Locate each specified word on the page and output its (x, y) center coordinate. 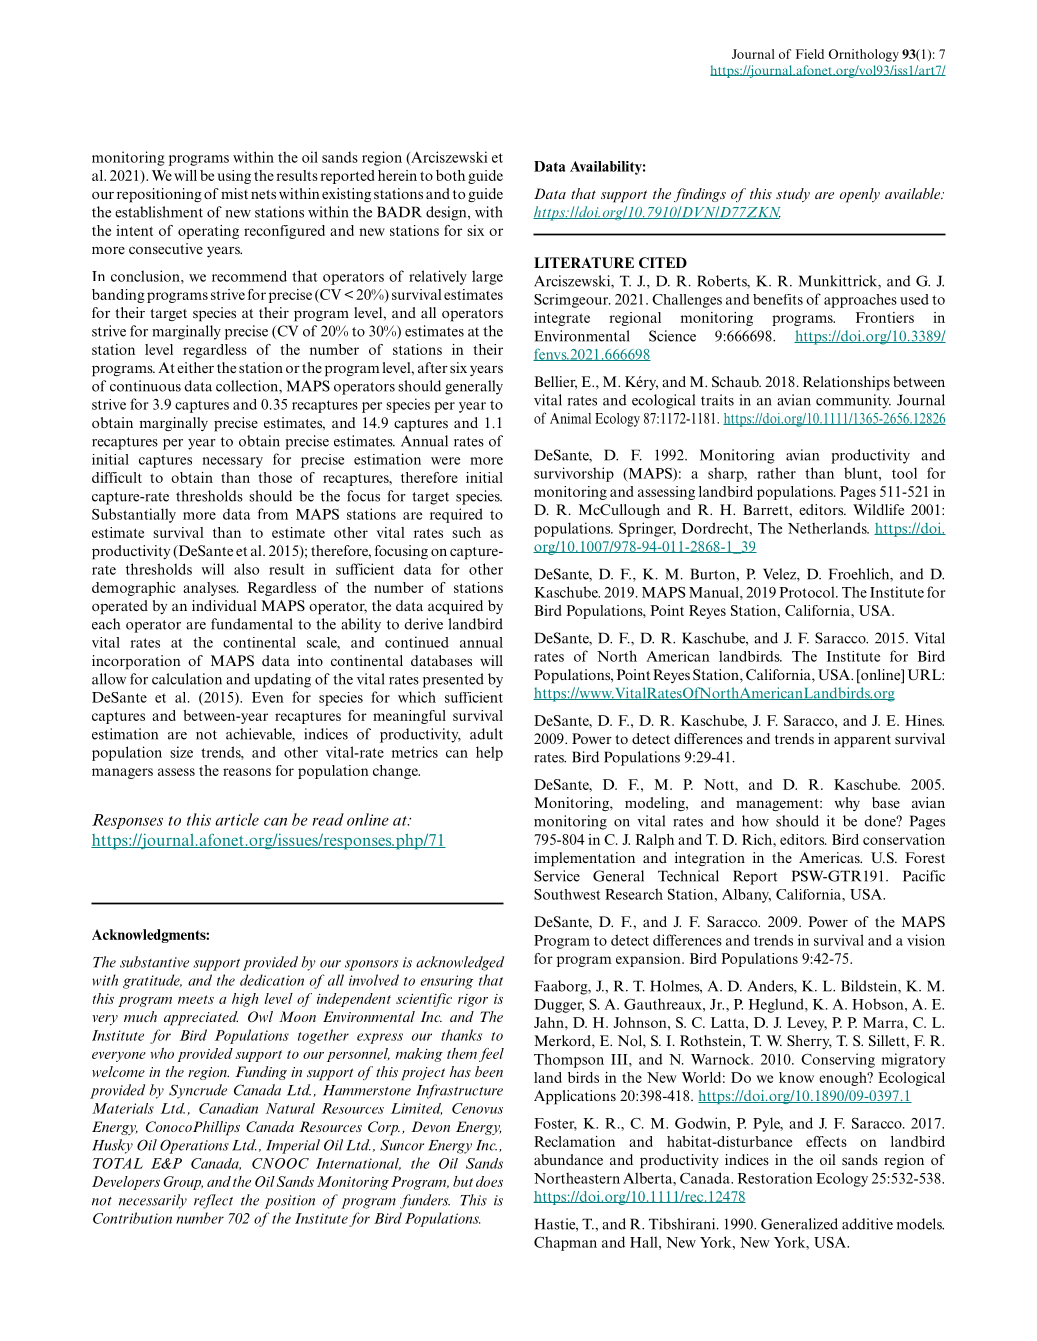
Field (810, 54)
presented (453, 680)
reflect (213, 1201)
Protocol (808, 592)
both (450, 175)
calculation (187, 679)
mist (234, 193)
